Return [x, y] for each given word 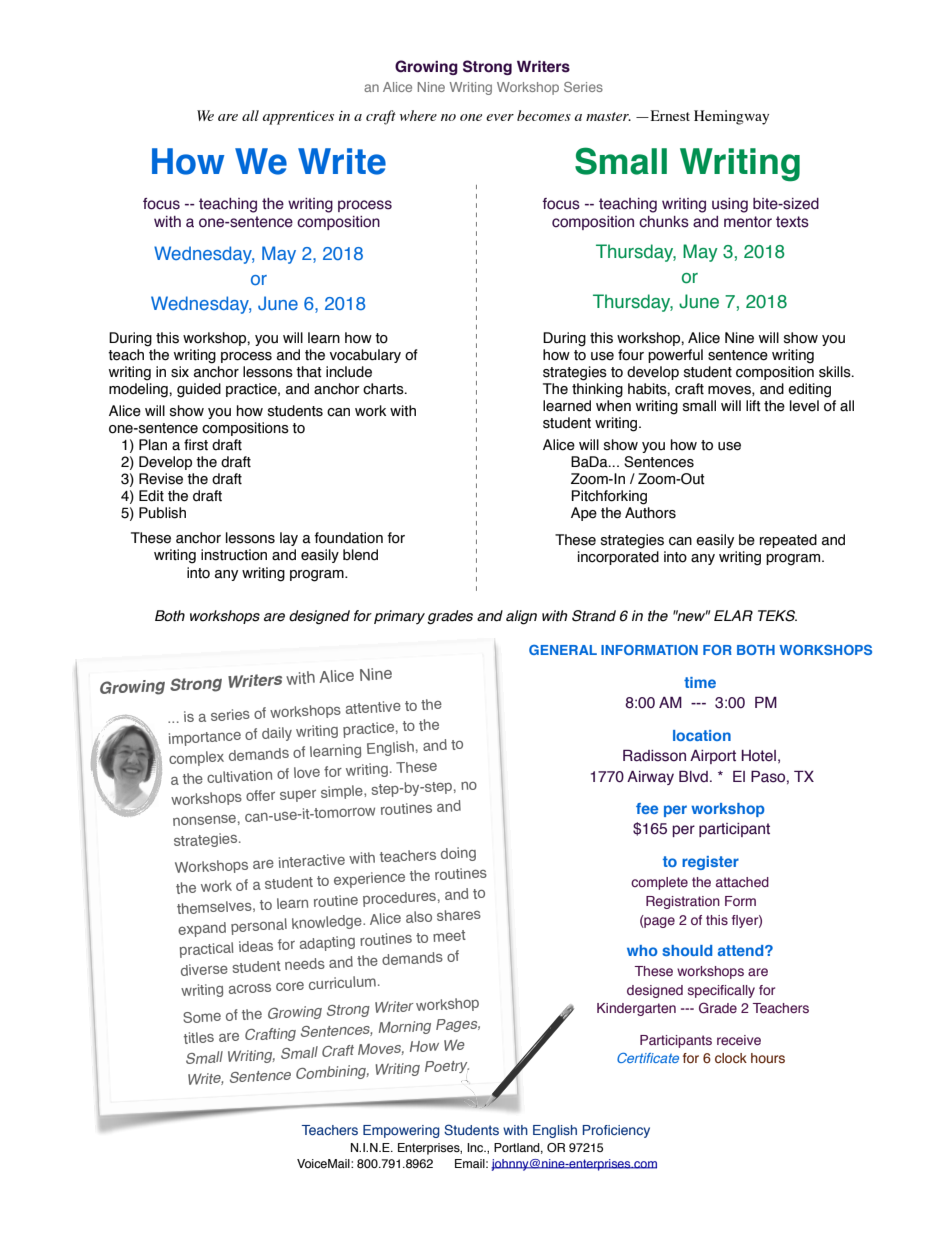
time [700, 682]
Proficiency [616, 1131]
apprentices [298, 118]
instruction [234, 555]
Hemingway [731, 117]
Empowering [401, 1131]
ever [500, 117]
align [521, 617]
